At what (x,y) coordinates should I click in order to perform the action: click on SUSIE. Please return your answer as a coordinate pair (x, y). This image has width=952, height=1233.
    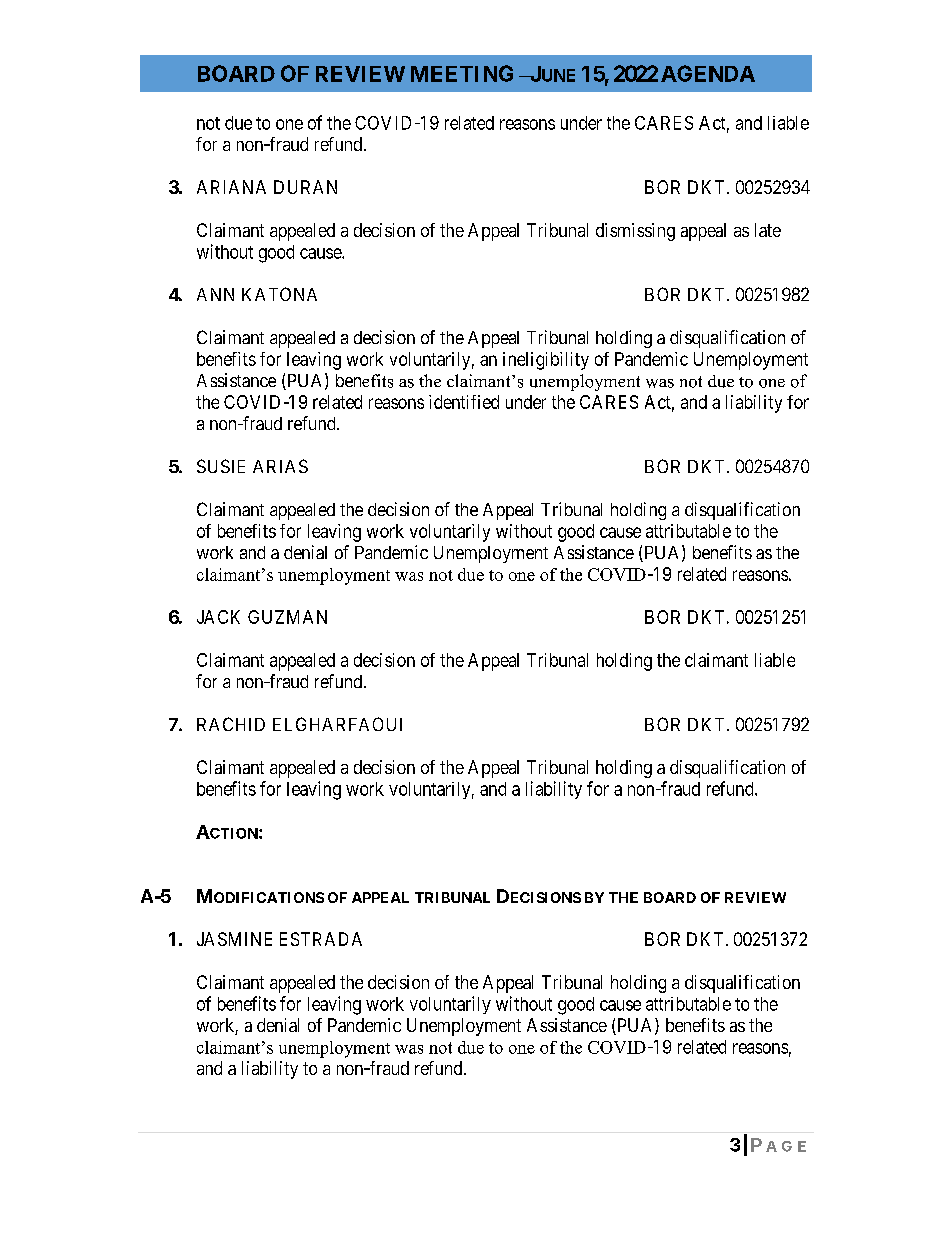
    Looking at the image, I should click on (221, 466).
